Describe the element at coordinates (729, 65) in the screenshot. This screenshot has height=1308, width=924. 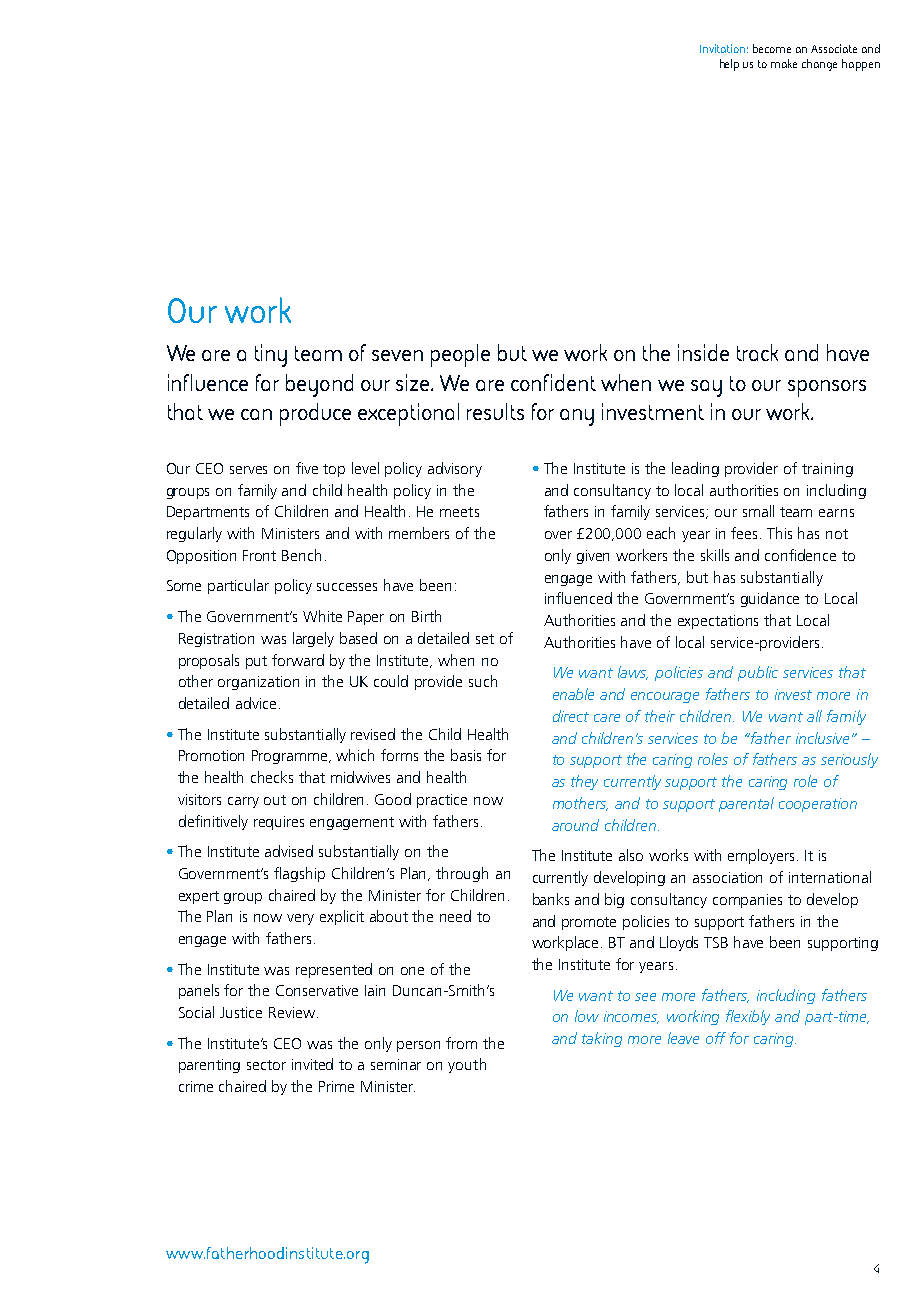
I see `help` at that location.
